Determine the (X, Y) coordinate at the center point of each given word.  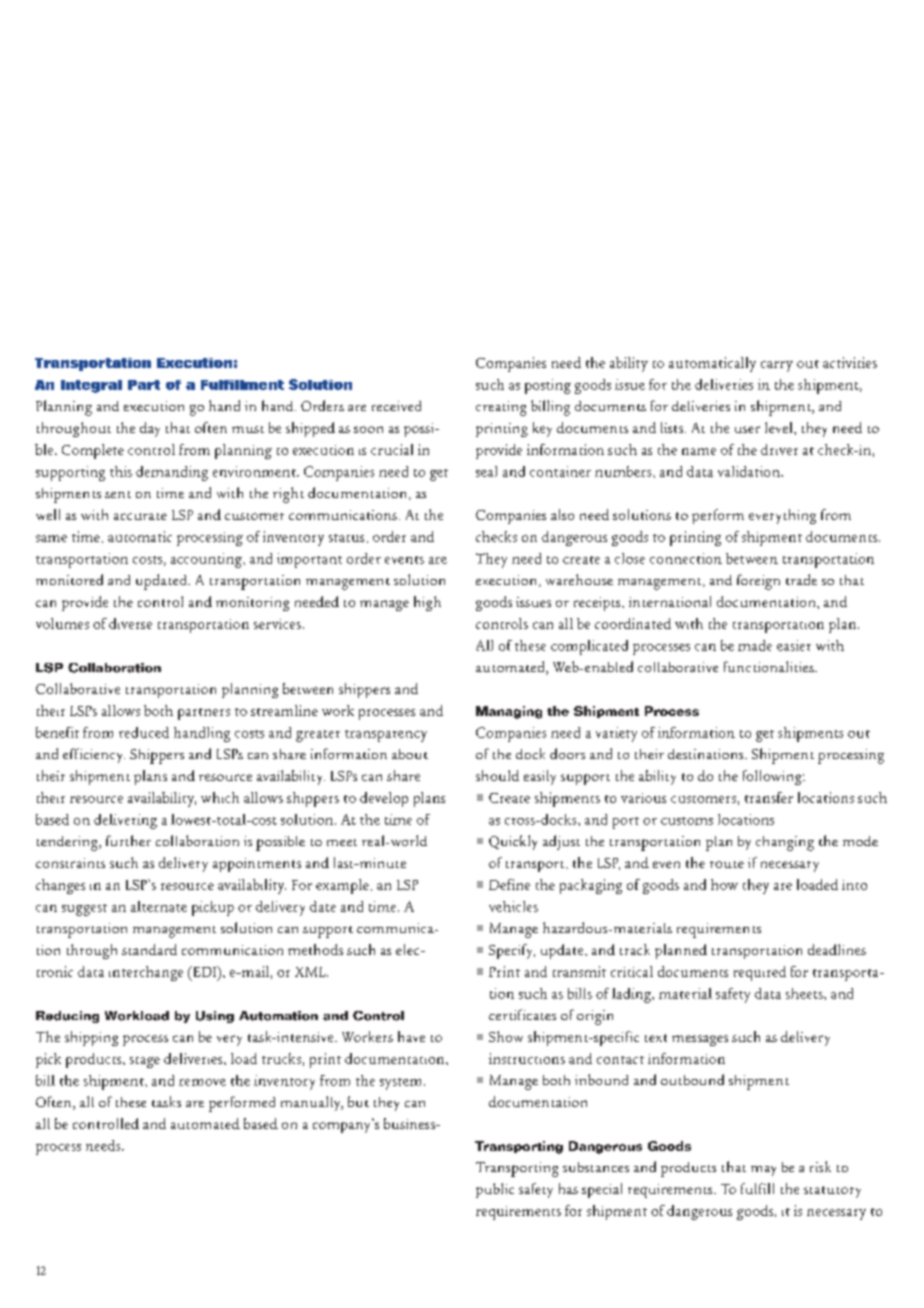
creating (501, 408)
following (773, 777)
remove (202, 1082)
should (497, 775)
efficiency (94, 755)
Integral (91, 386)
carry (777, 366)
